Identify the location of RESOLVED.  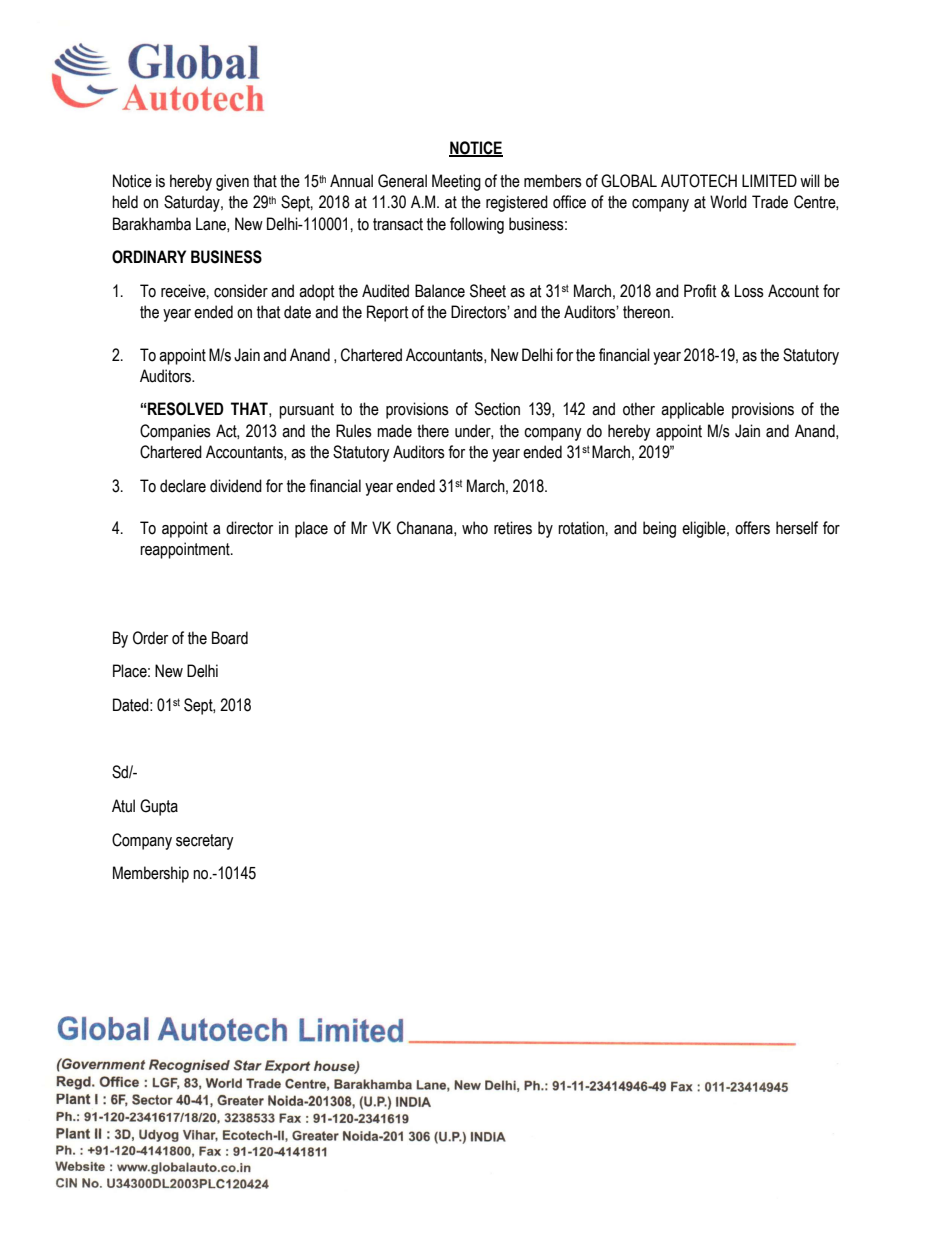
(186, 409).
